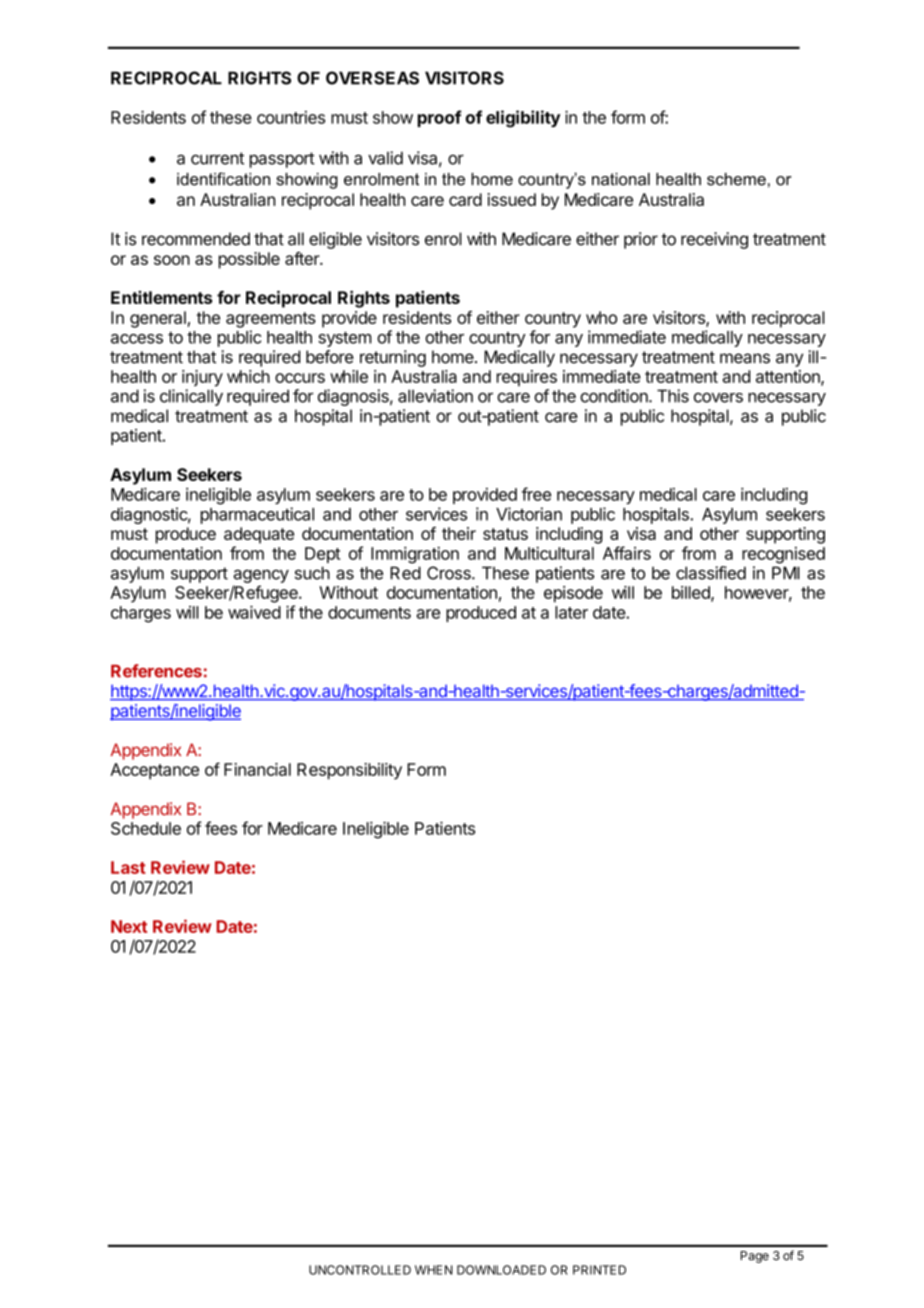 Image resolution: width=924 pixels, height=1308 pixels. I want to click on UNCONTROLLED, so click(360, 1270).
